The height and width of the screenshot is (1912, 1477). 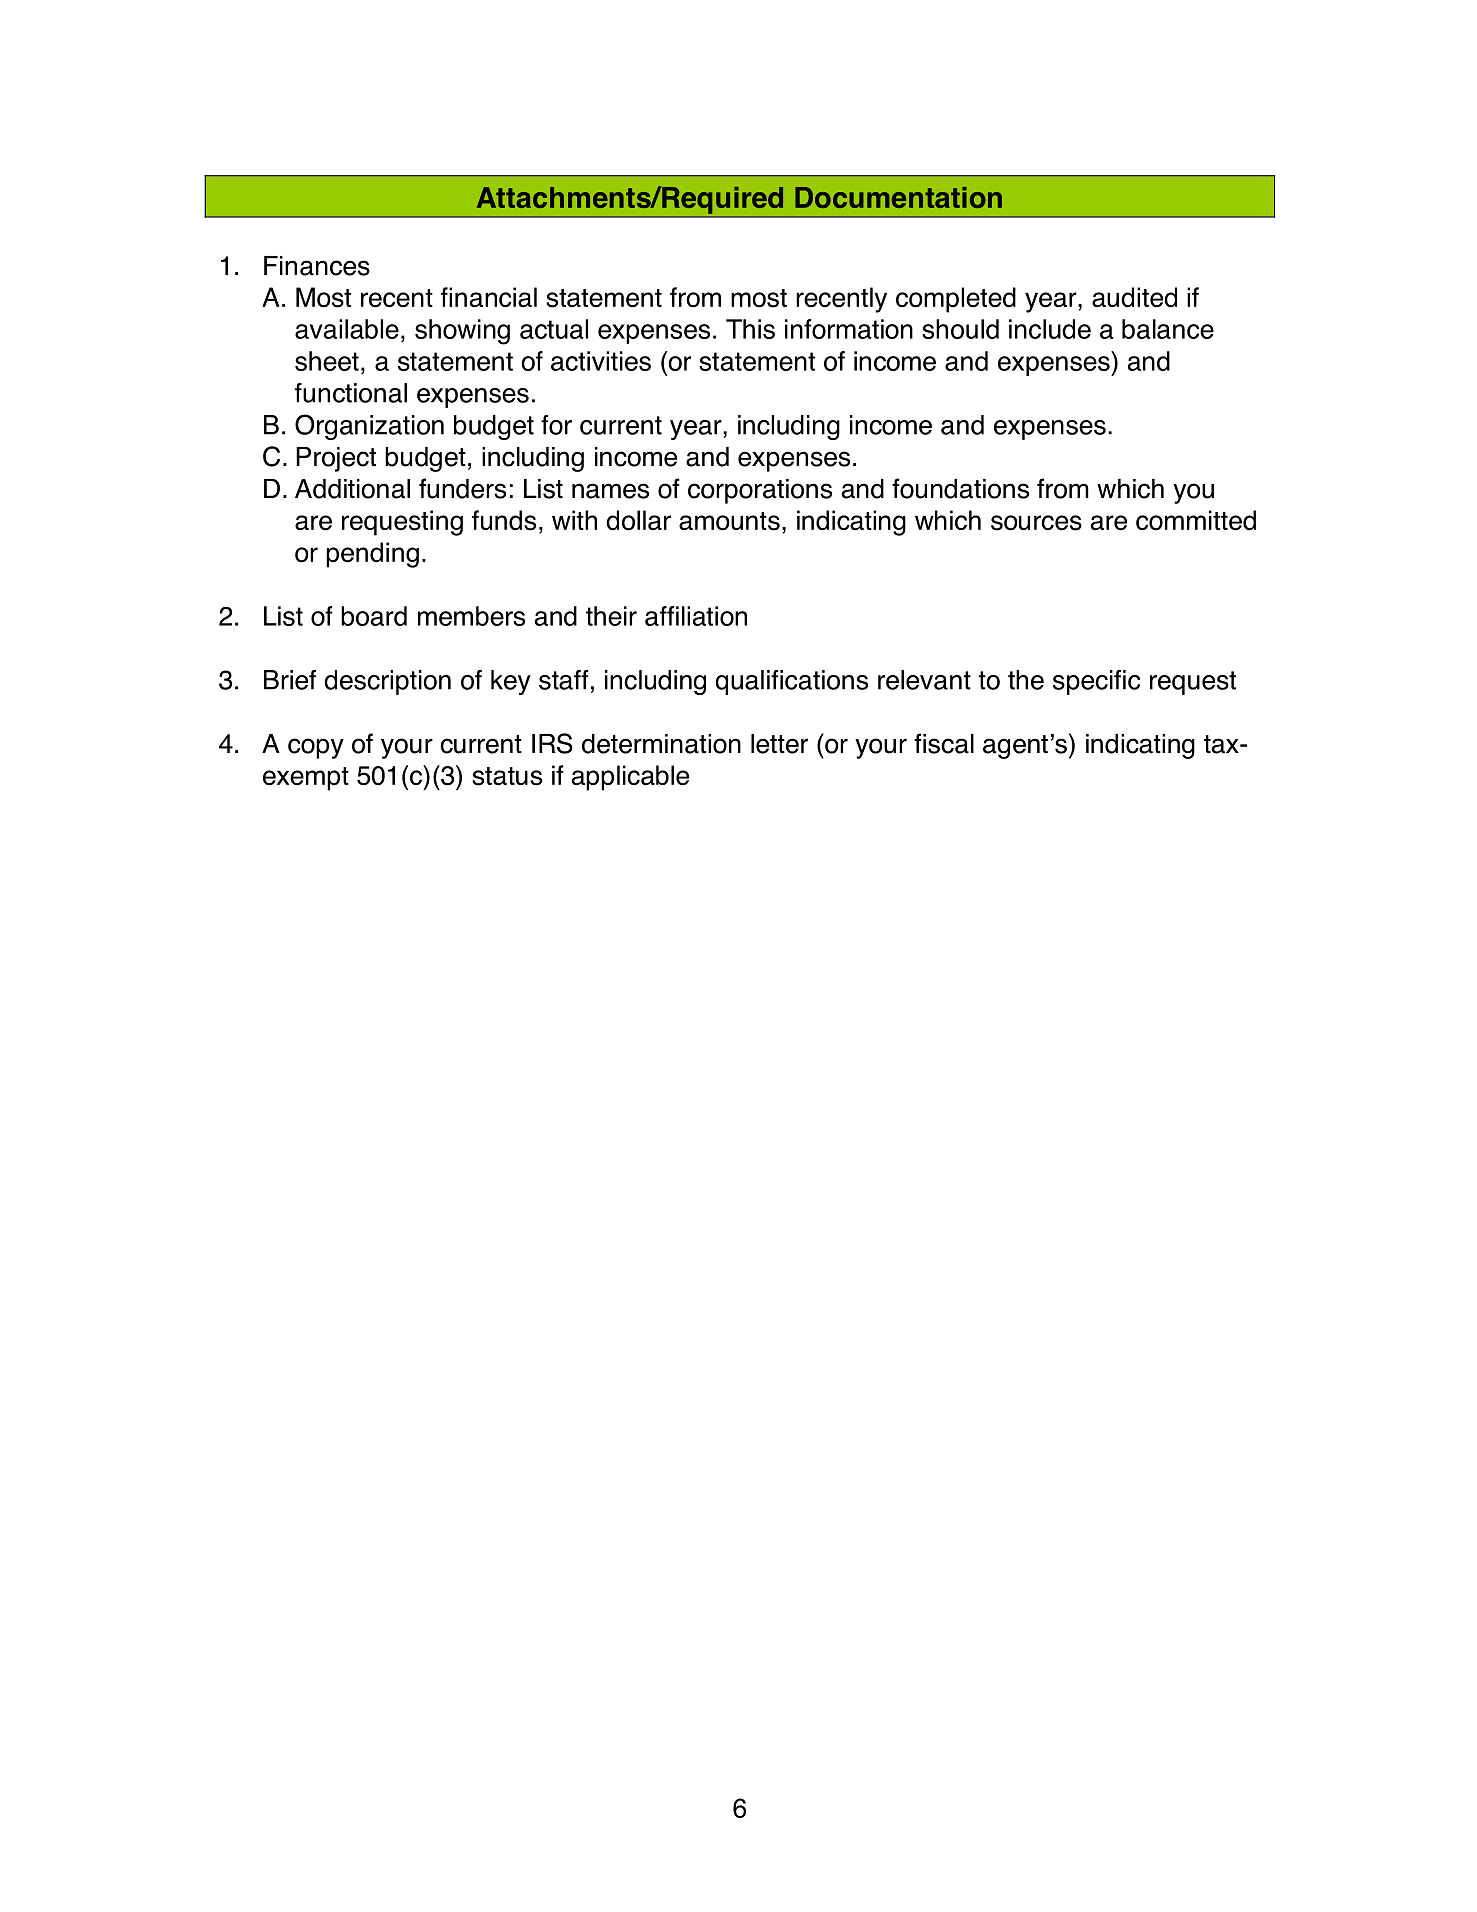 What do you see at coordinates (316, 748) in the screenshot?
I see `copy` at bounding box center [316, 748].
